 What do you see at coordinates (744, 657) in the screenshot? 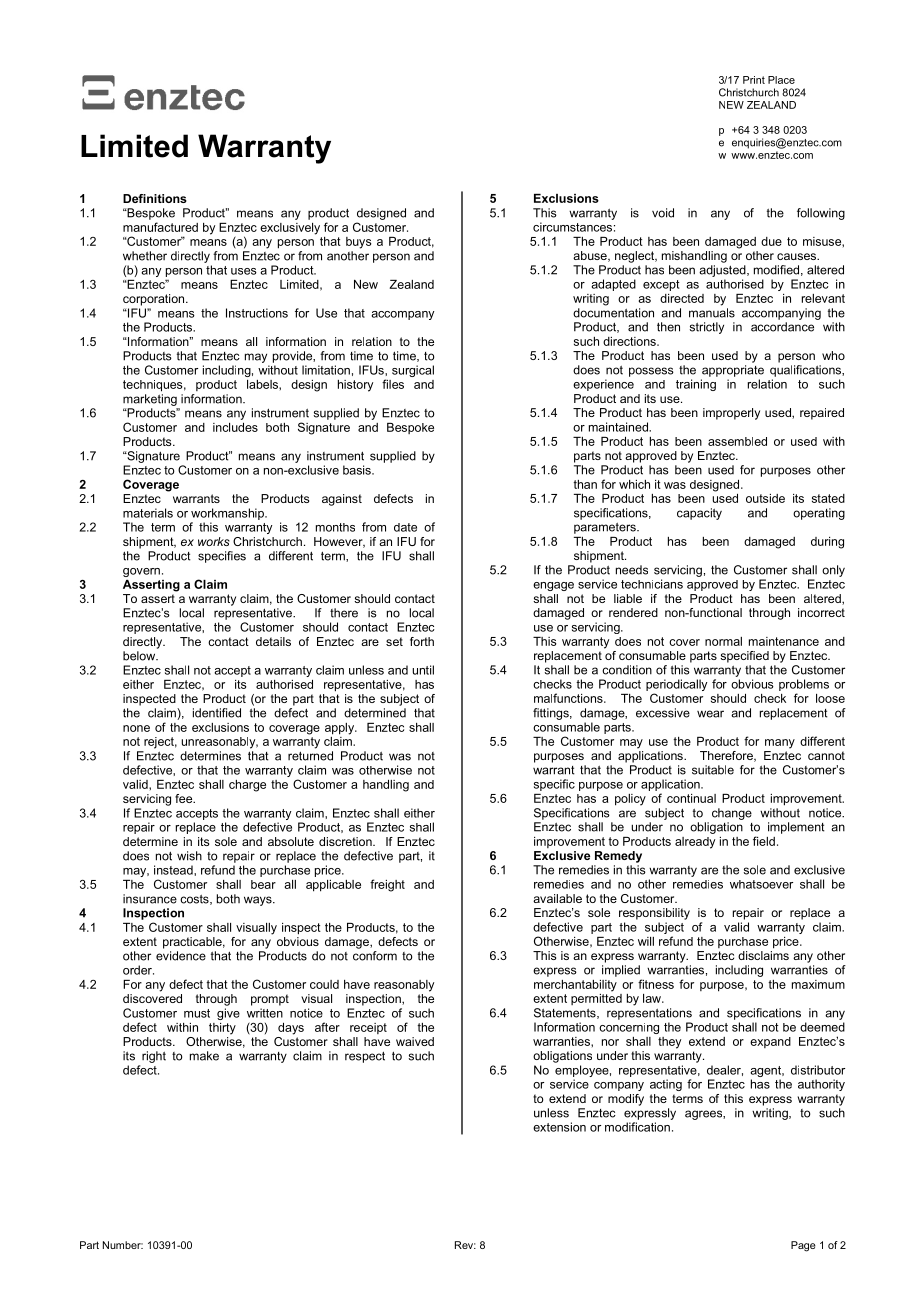
I see `specified` at bounding box center [744, 657].
